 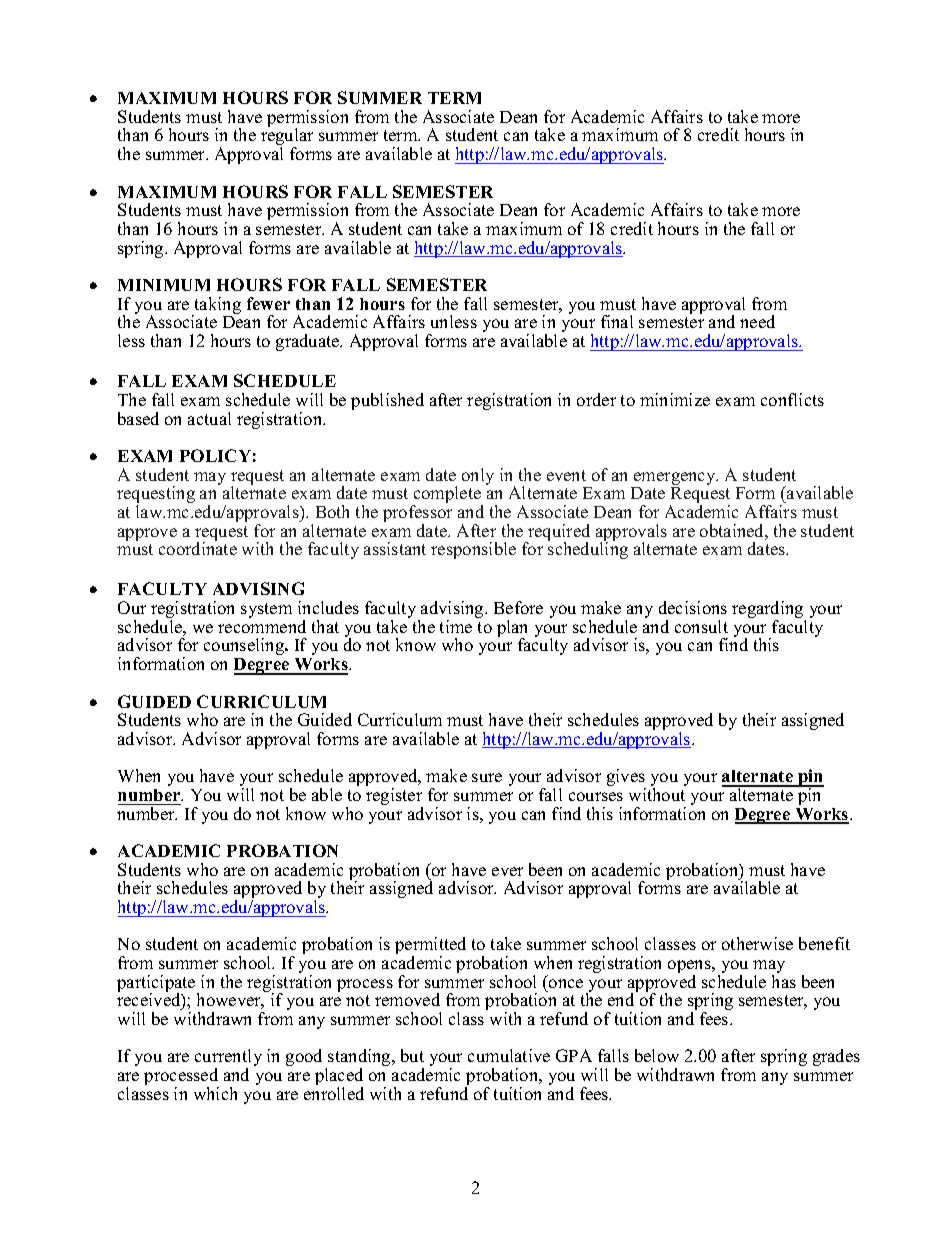 I want to click on only, so click(x=478, y=476).
